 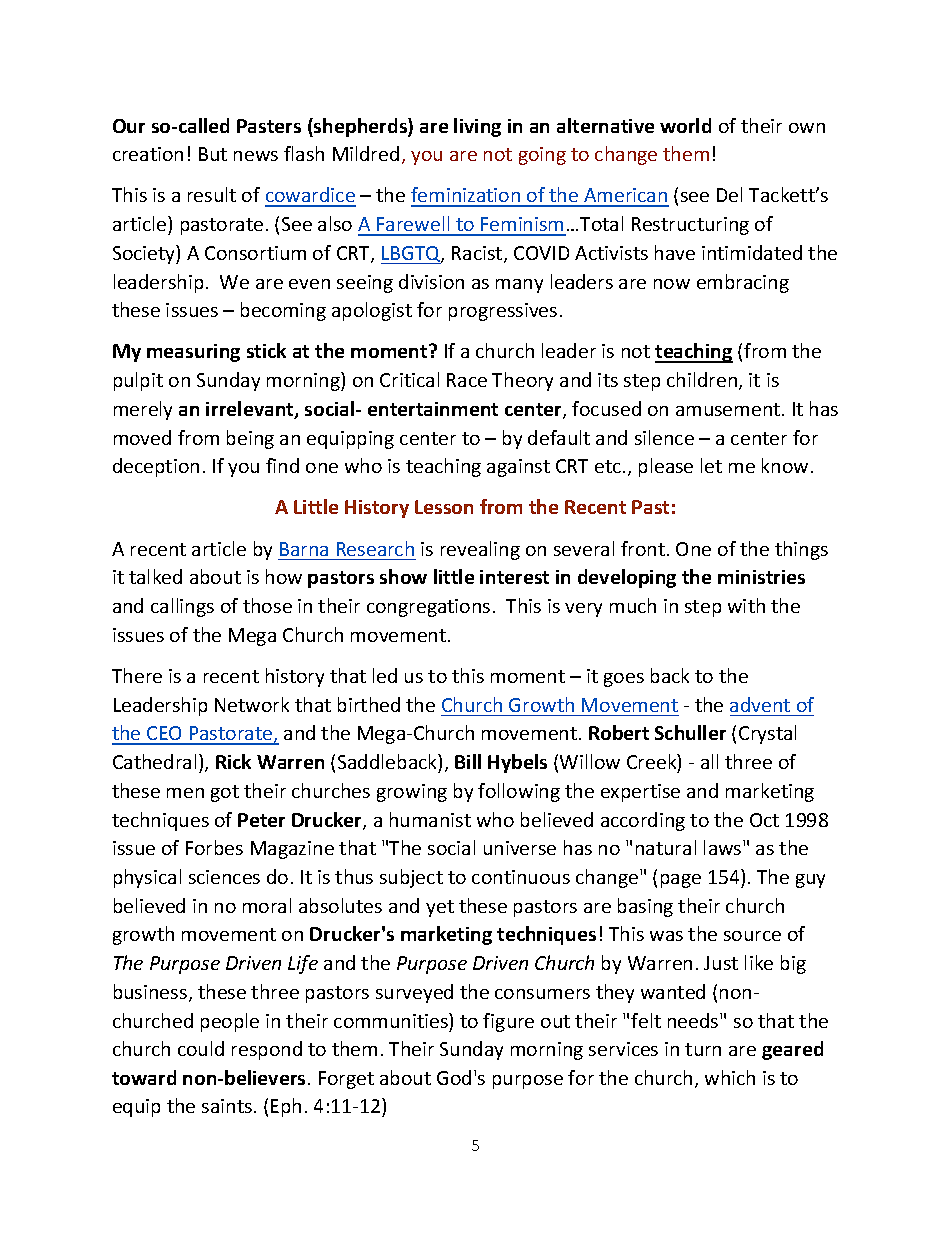 What do you see at coordinates (746, 605) in the page?
I see `with` at bounding box center [746, 605].
